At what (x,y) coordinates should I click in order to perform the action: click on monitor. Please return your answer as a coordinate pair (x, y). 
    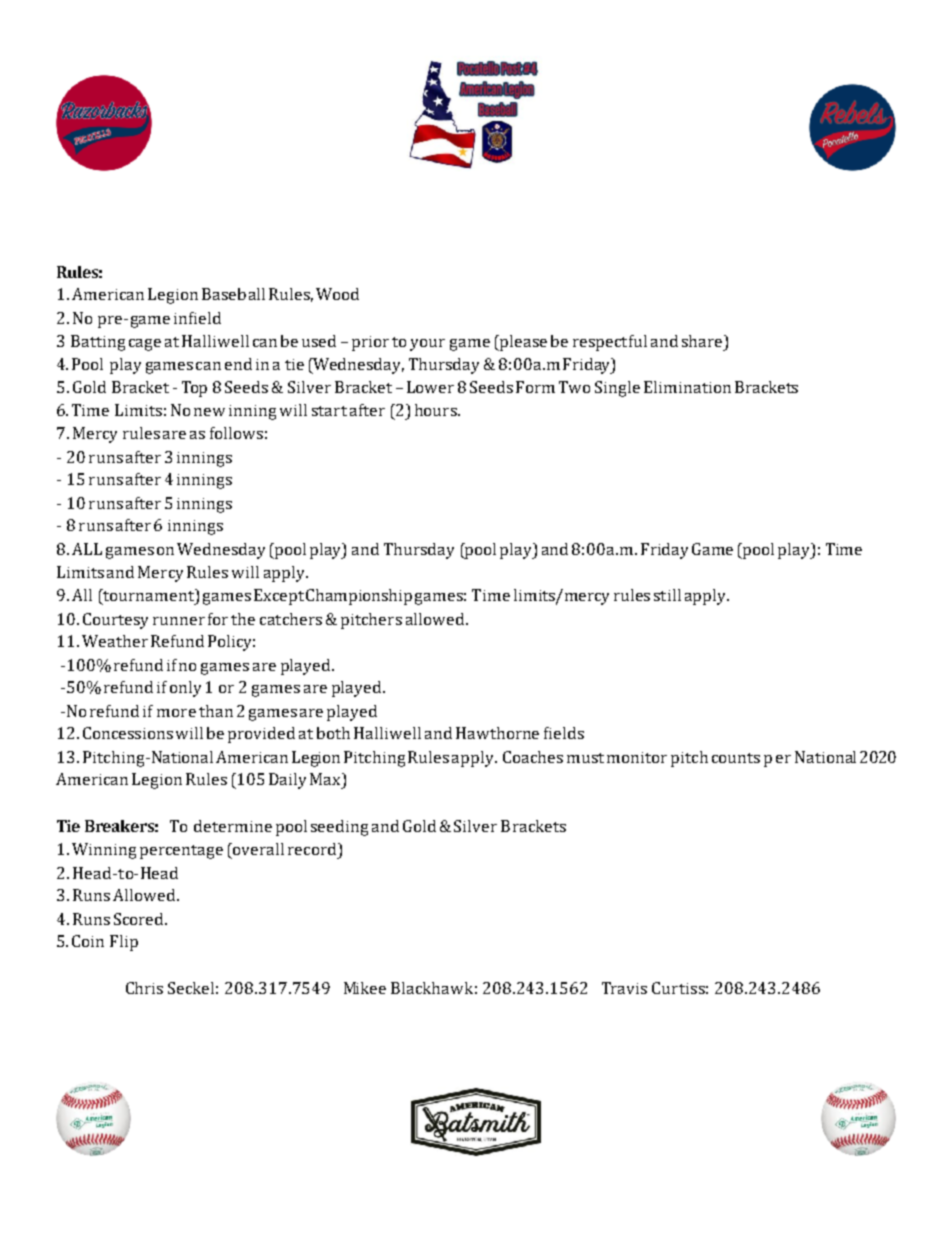
    Looking at the image, I should click on (637, 757).
